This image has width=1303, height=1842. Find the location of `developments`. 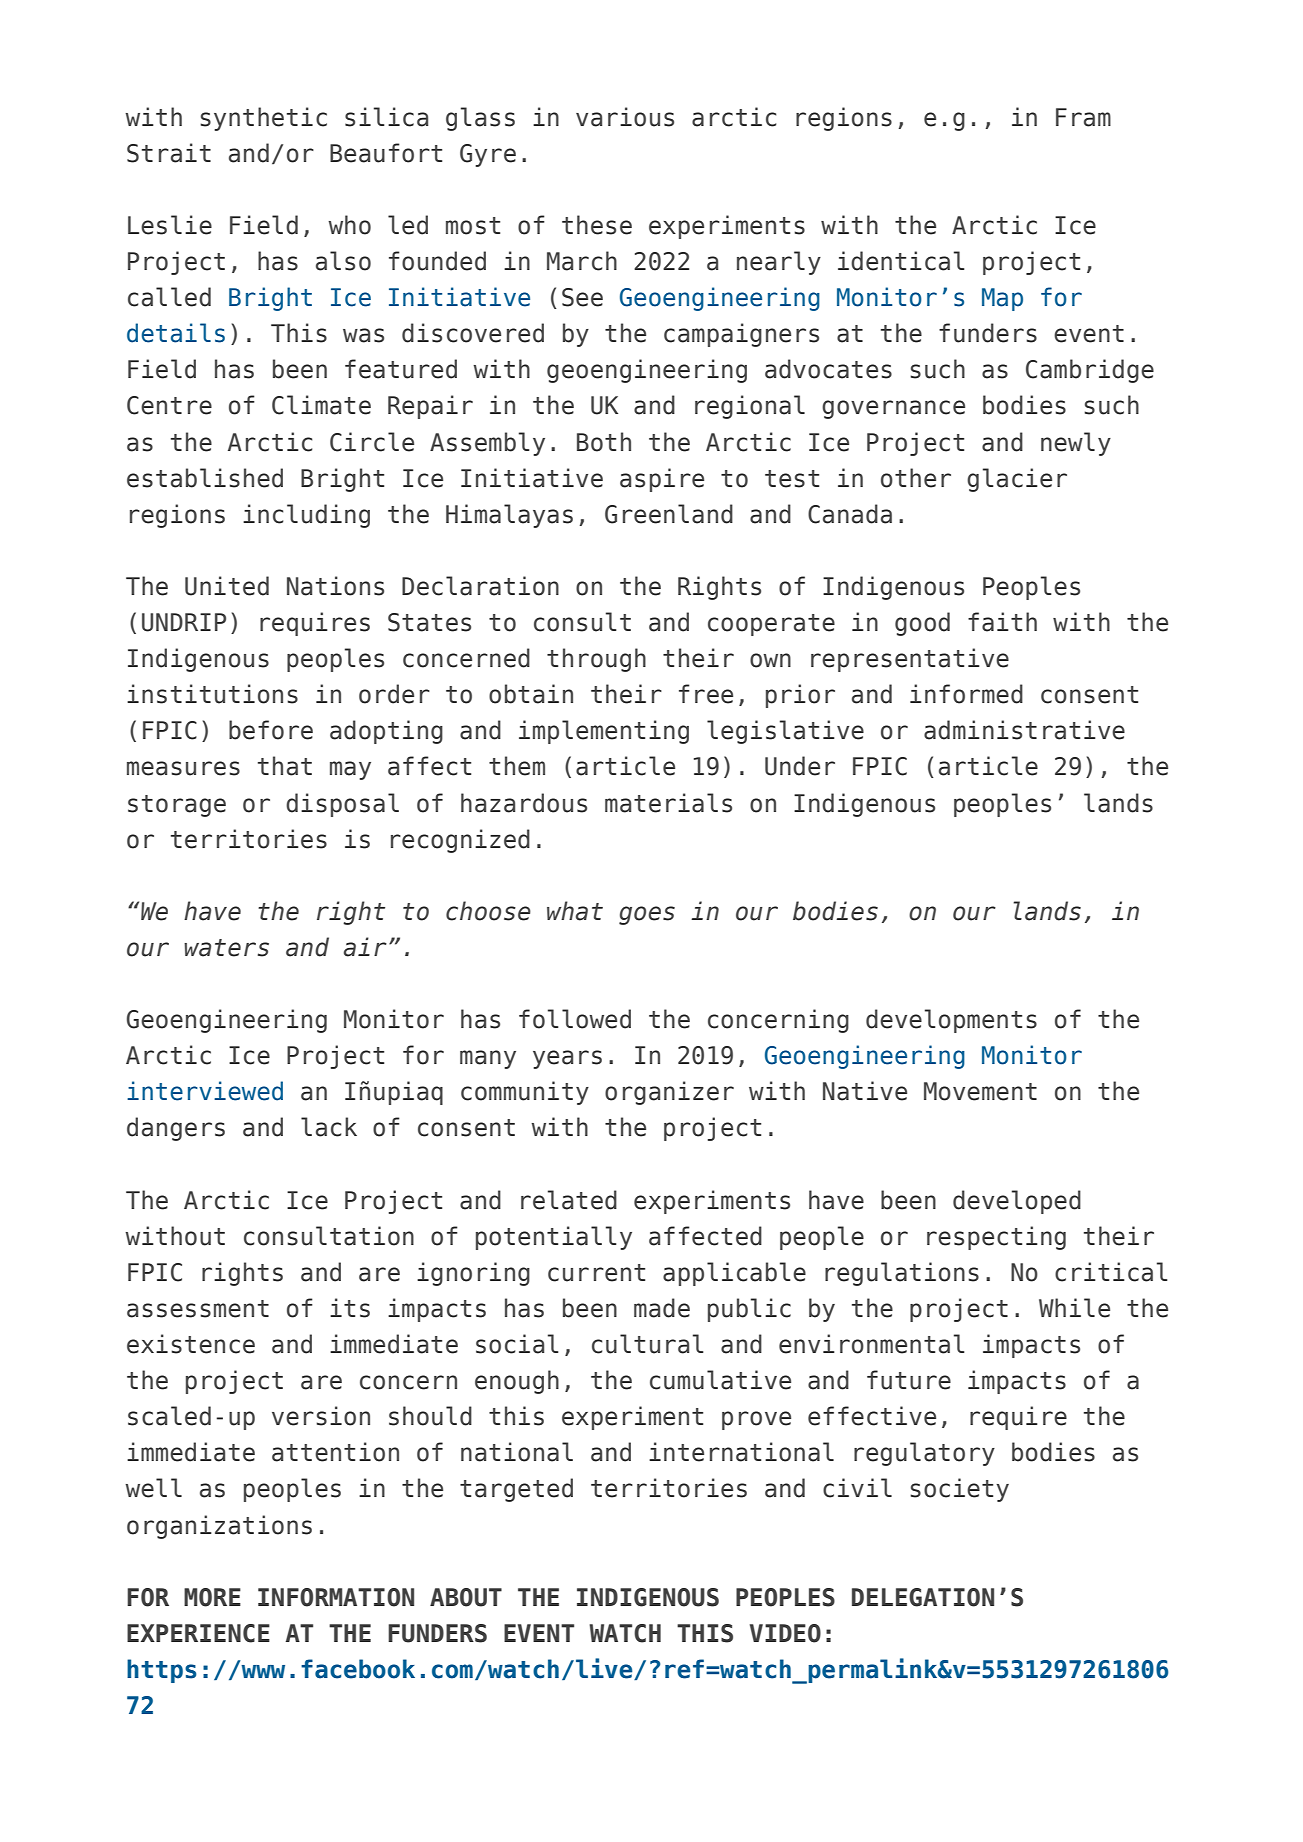

developments is located at coordinates (951, 1021).
